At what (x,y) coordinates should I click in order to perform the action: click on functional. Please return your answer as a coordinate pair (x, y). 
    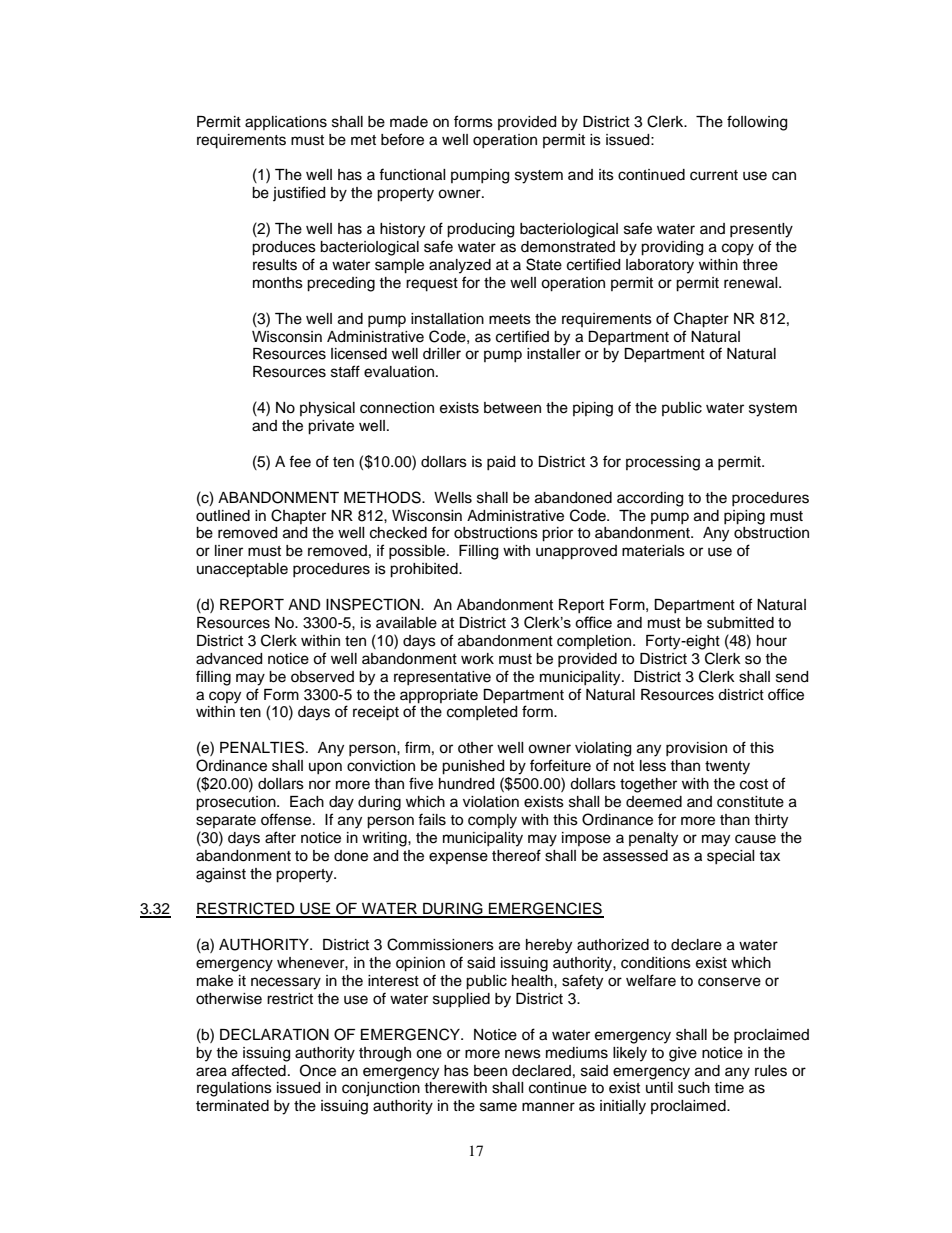
    Looking at the image, I should click on (412, 174).
